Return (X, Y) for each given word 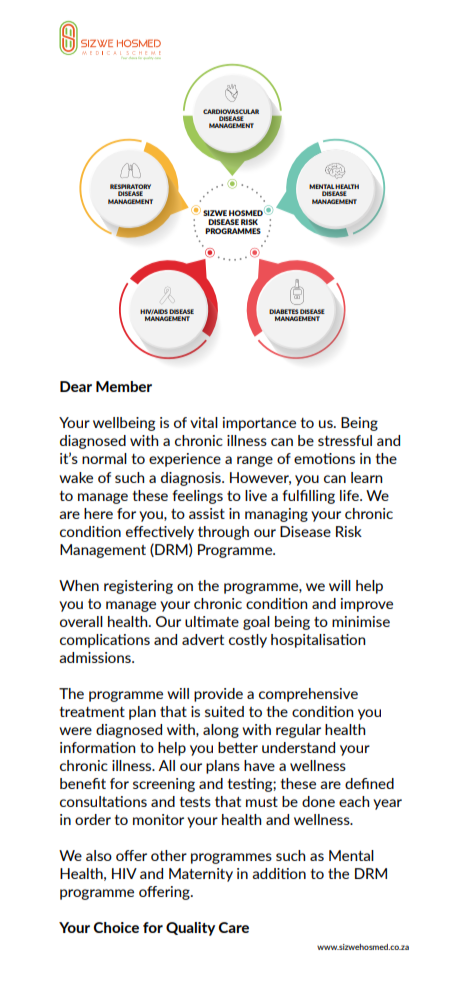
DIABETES (284, 311)
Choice (116, 927)
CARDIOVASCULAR (231, 111)
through (223, 533)
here (98, 513)
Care (233, 927)
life (350, 495)
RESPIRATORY (130, 188)
